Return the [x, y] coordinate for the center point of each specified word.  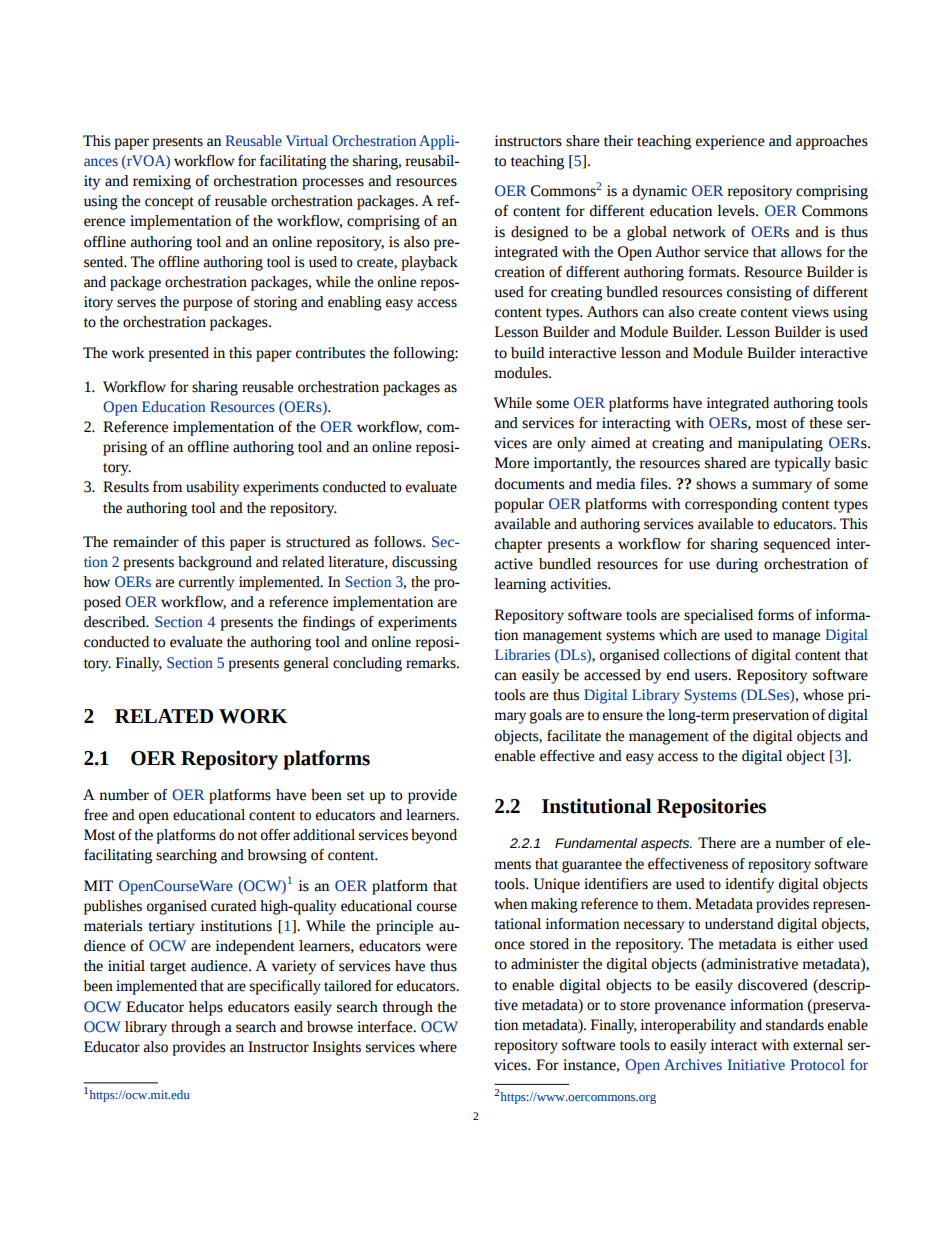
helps [206, 1008]
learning [520, 585]
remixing [162, 182]
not [247, 836]
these [825, 423]
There [717, 843]
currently [206, 583]
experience [730, 142]
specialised [718, 616]
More [512, 463]
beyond [434, 836]
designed [539, 233]
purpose [207, 305]
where [438, 1047]
